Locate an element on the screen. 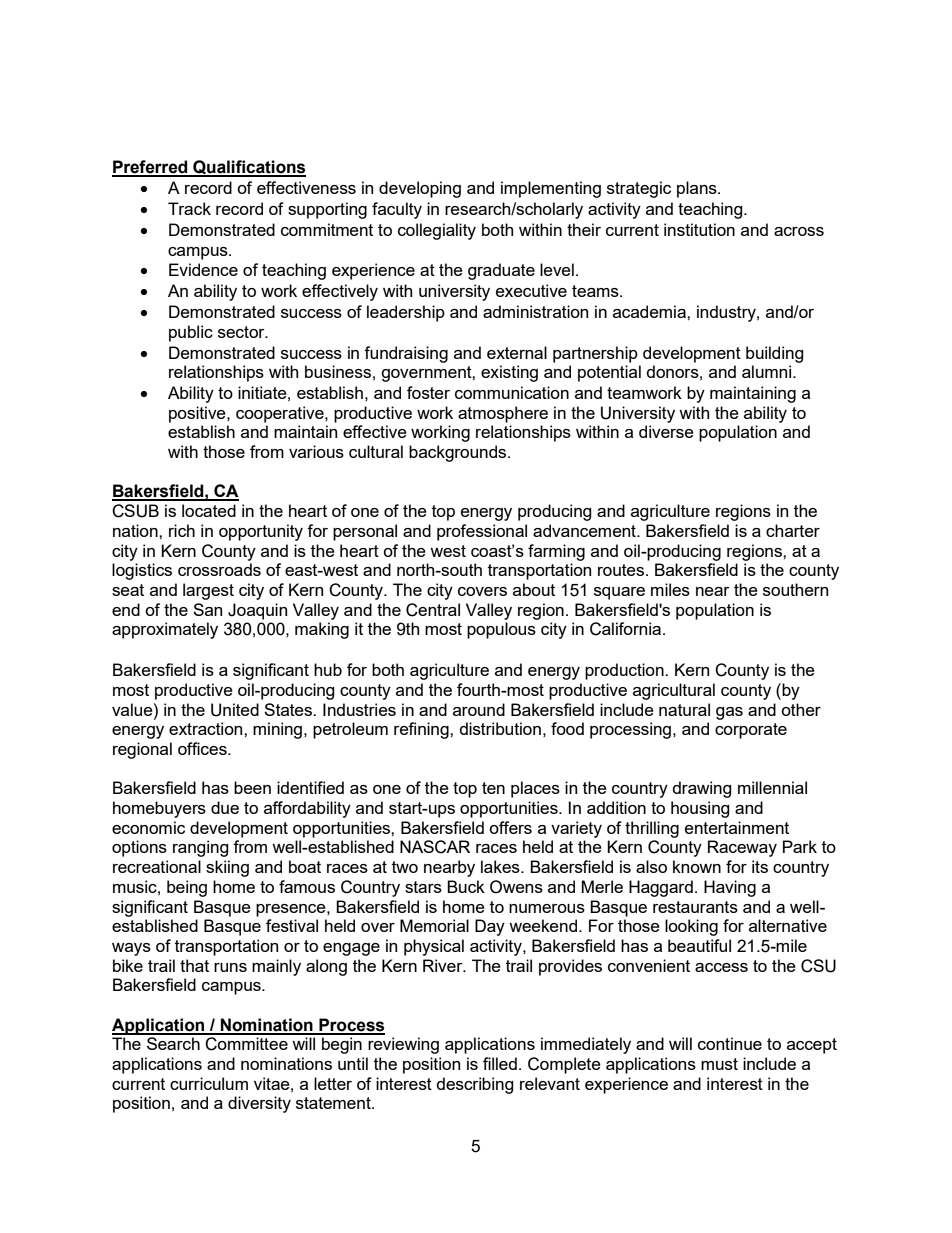 Image resolution: width=952 pixels, height=1233 pixels. curriculum is located at coordinates (209, 1083).
